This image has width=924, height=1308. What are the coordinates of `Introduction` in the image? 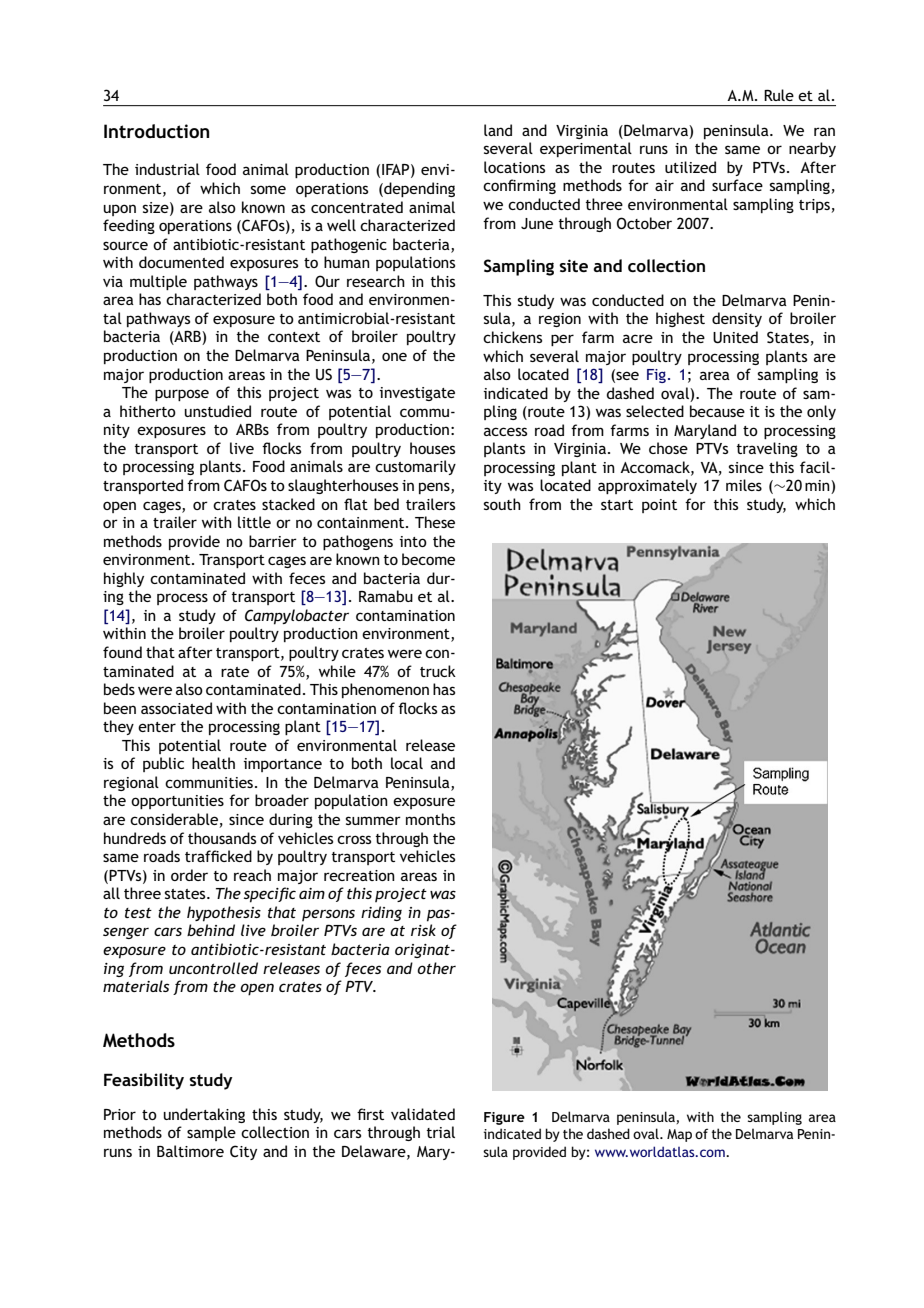 It's located at (156, 131).
